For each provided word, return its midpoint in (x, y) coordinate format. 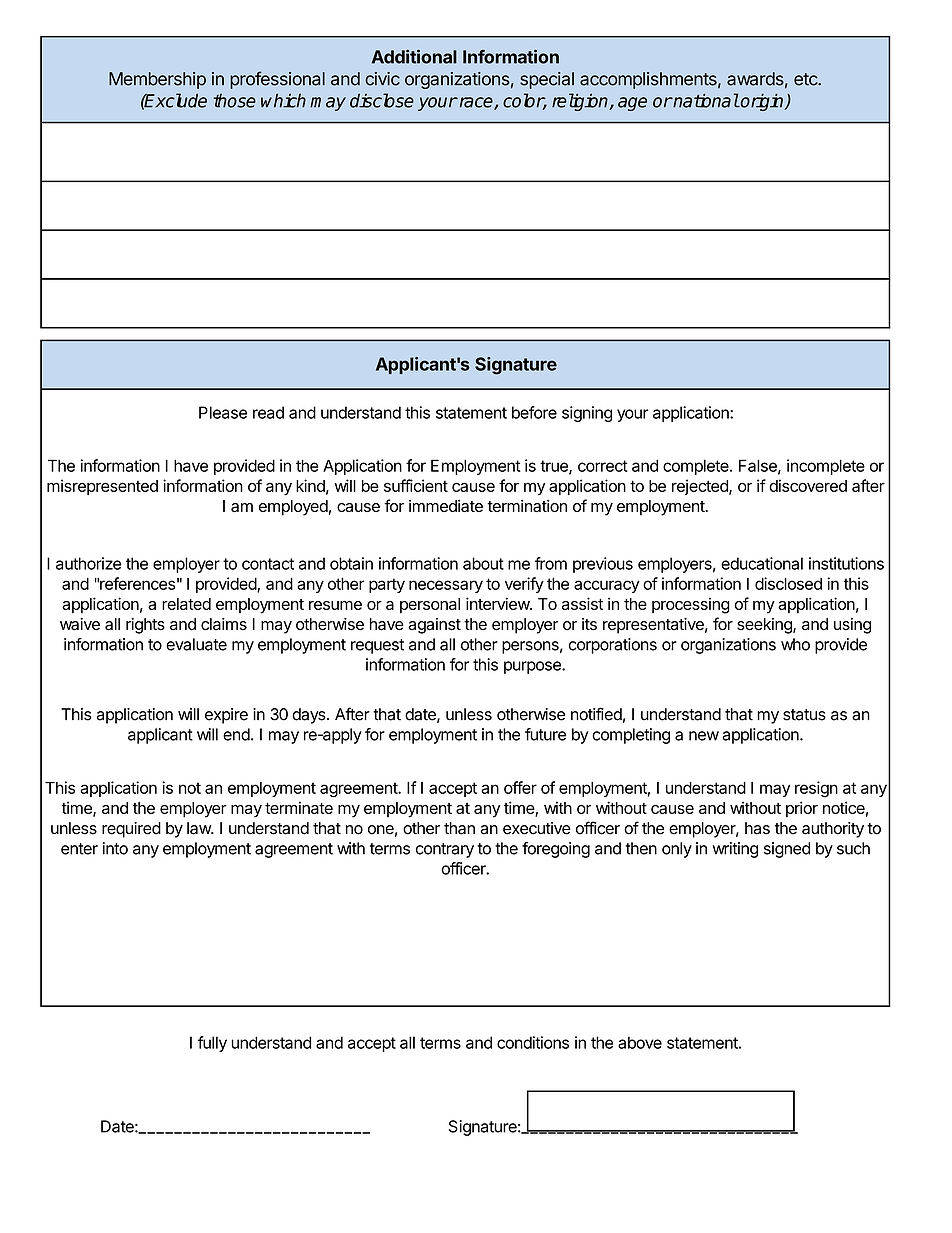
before (534, 412)
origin (762, 102)
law (200, 828)
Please (223, 412)
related (186, 604)
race (476, 103)
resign (816, 789)
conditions (533, 1042)
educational (762, 563)
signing (587, 414)
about (483, 563)
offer (520, 787)
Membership (157, 80)
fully (212, 1044)
